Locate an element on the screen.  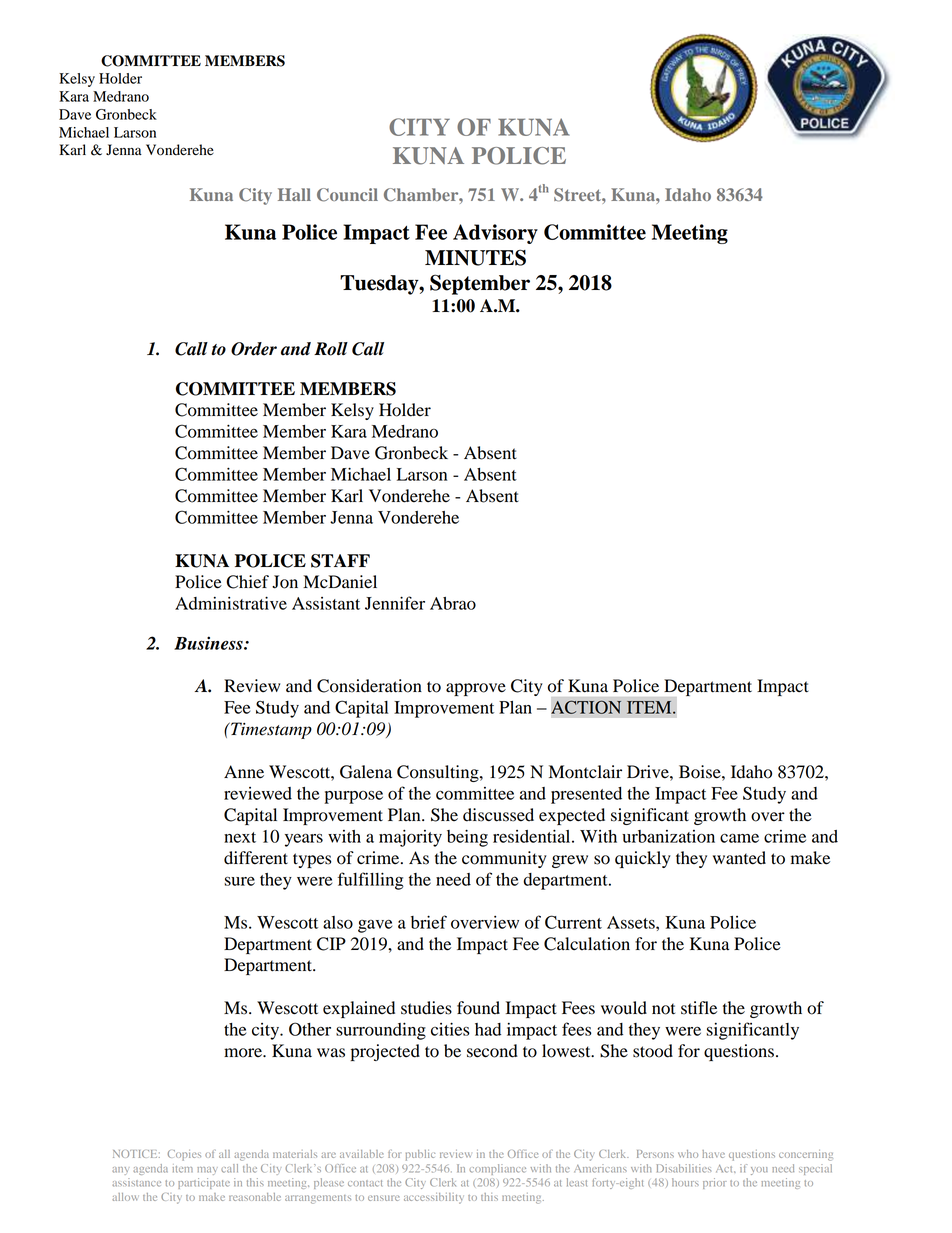
more is located at coordinates (244, 1053).
